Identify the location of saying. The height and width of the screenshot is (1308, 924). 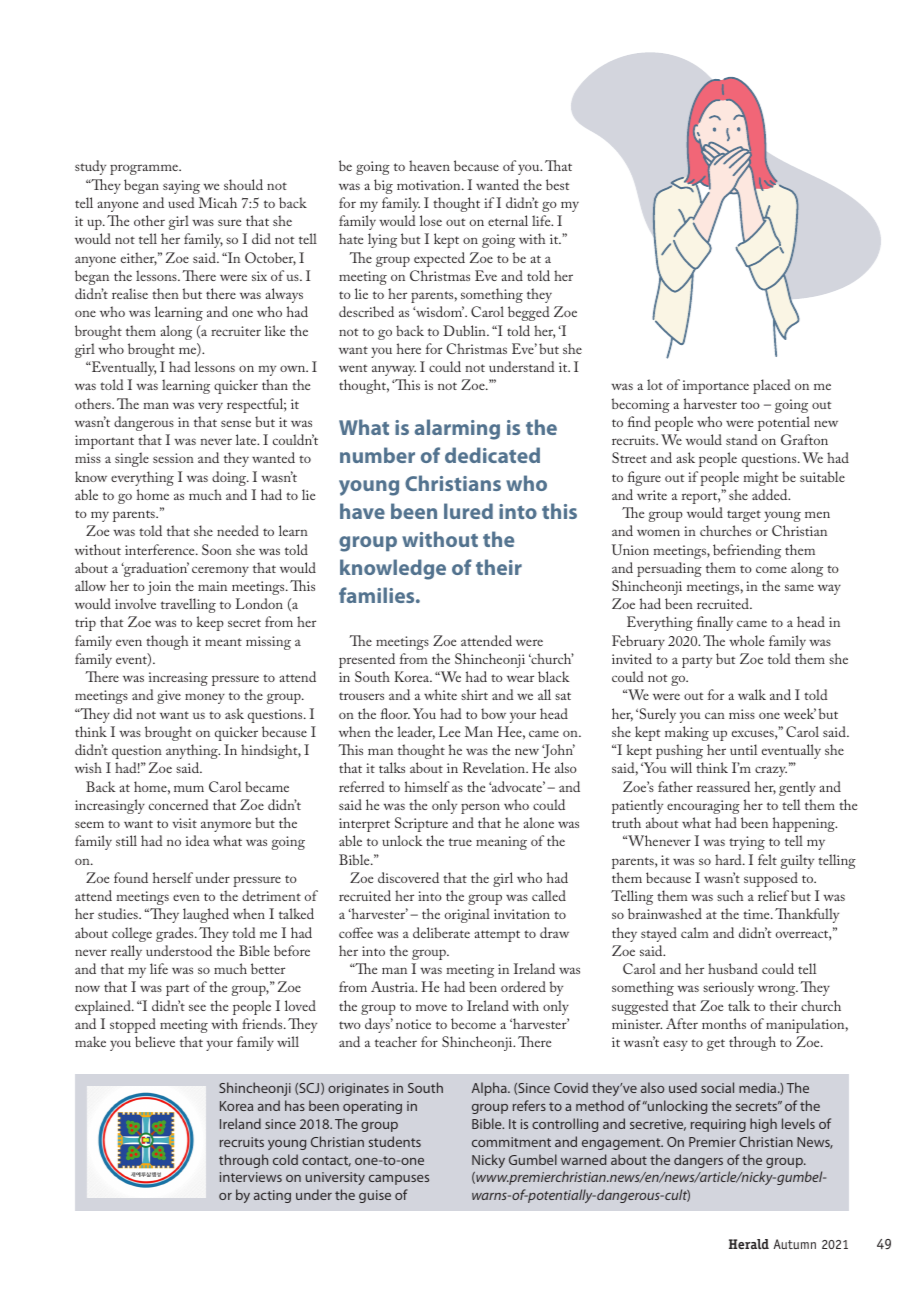
(181, 187).
